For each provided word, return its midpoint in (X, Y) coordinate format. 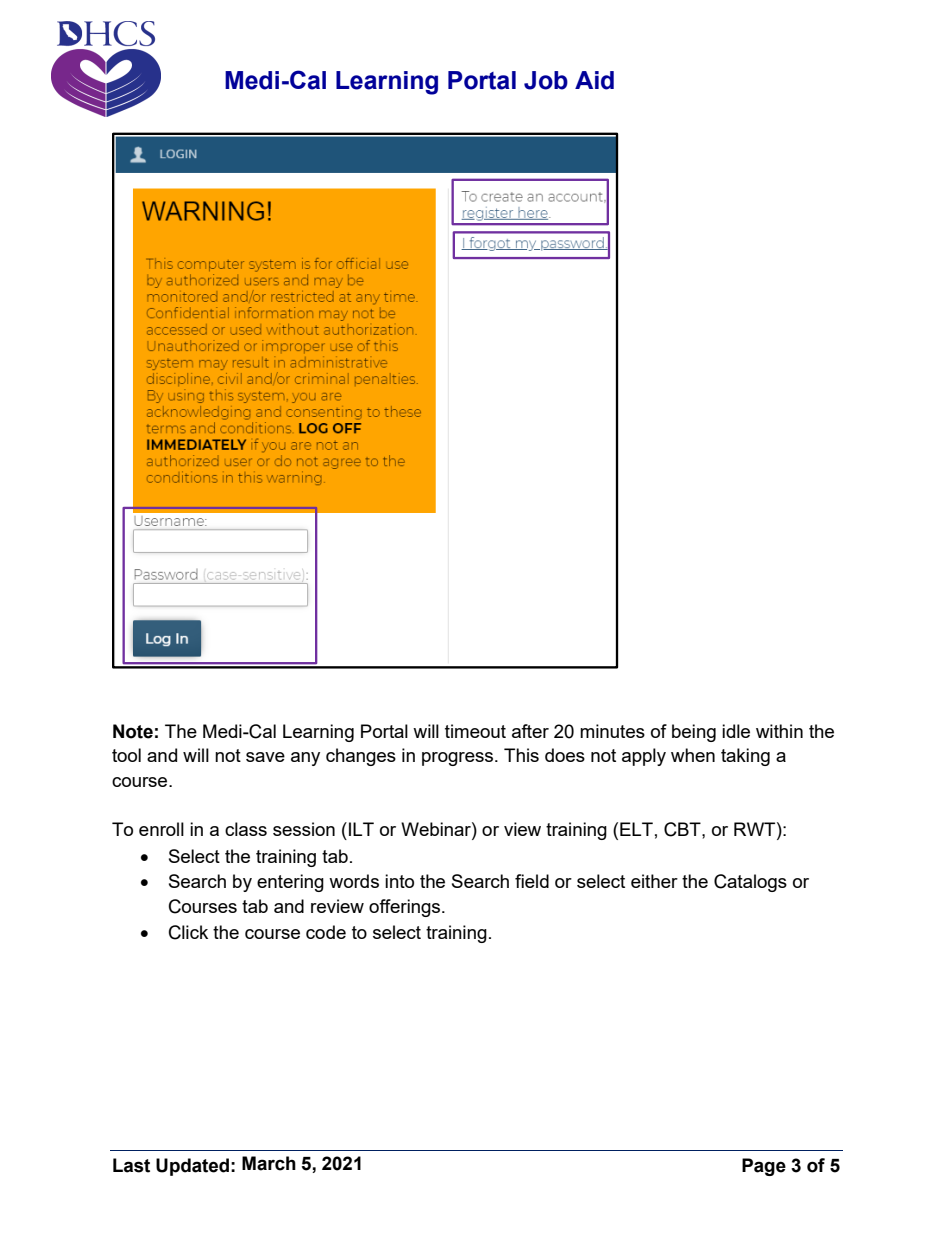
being (694, 733)
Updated (192, 1167)
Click (188, 932)
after (530, 731)
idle (736, 731)
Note (133, 731)
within (779, 731)
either (654, 881)
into (399, 881)
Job (546, 80)
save (265, 757)
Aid (594, 80)
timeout (475, 731)
